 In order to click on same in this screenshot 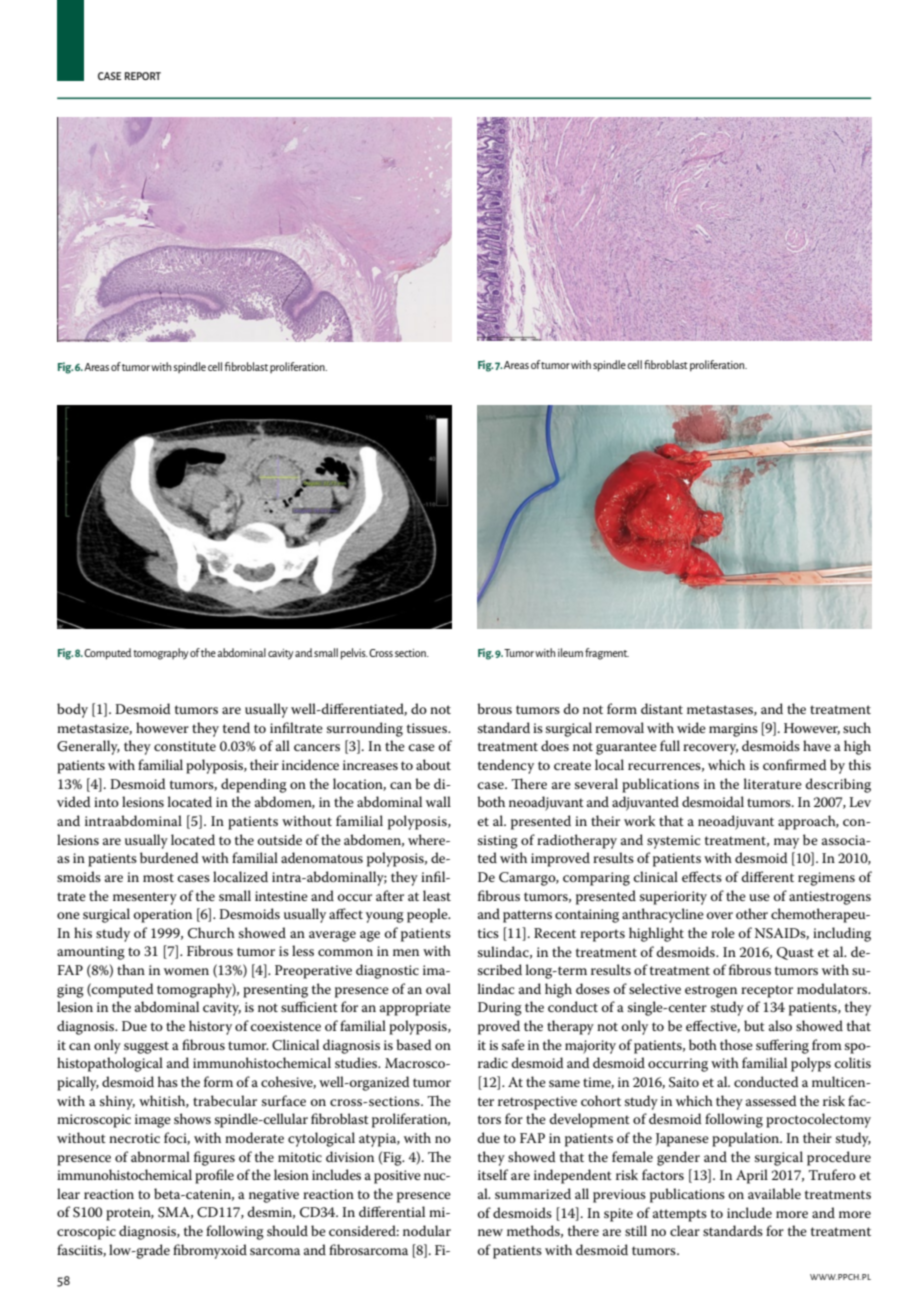, I will do `click(564, 1083)`.
